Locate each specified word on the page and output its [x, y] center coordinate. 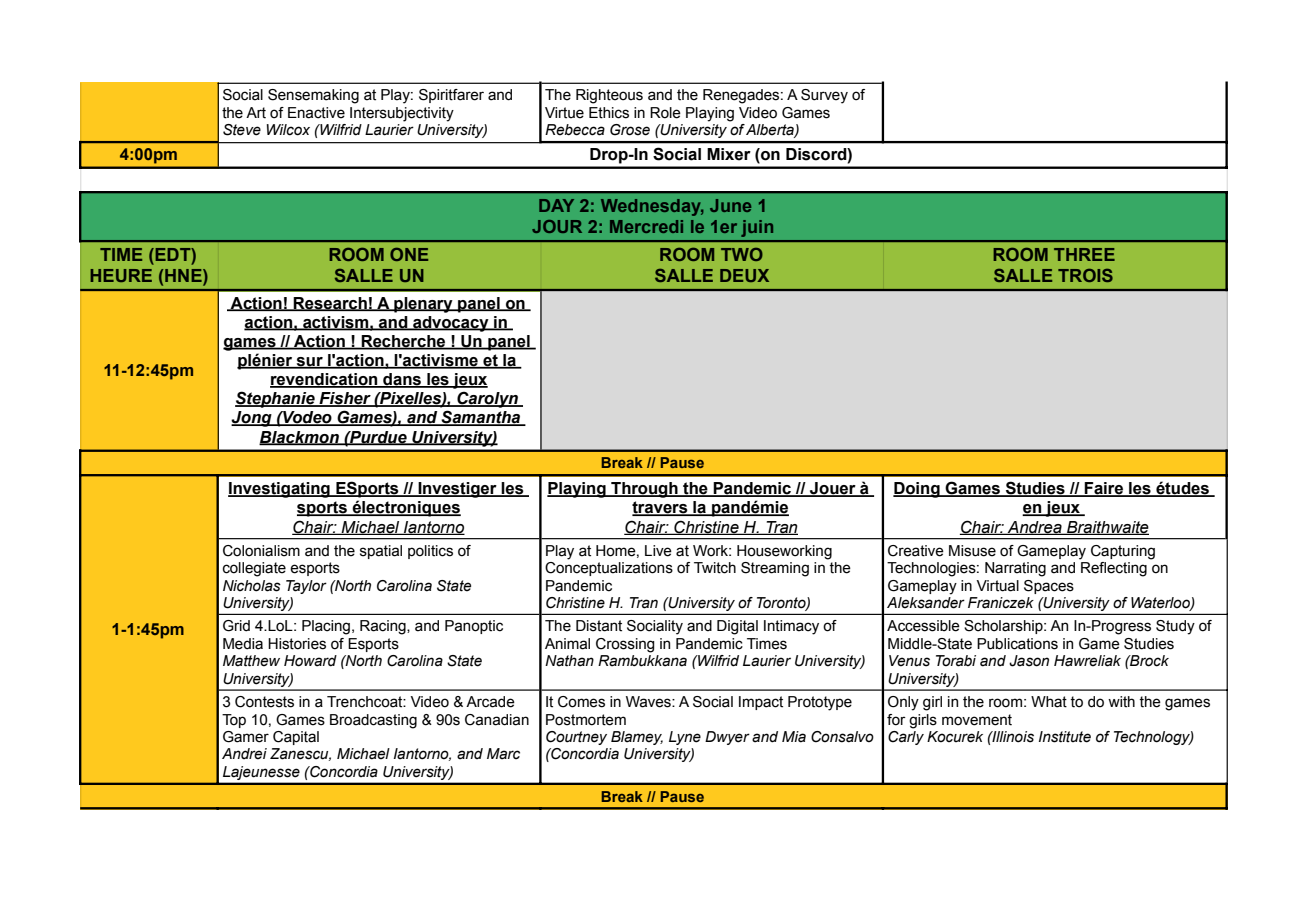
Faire [1104, 489]
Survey [824, 96]
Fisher [345, 399]
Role [665, 113]
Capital [296, 738]
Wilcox [288, 130]
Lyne [685, 738]
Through [644, 490]
